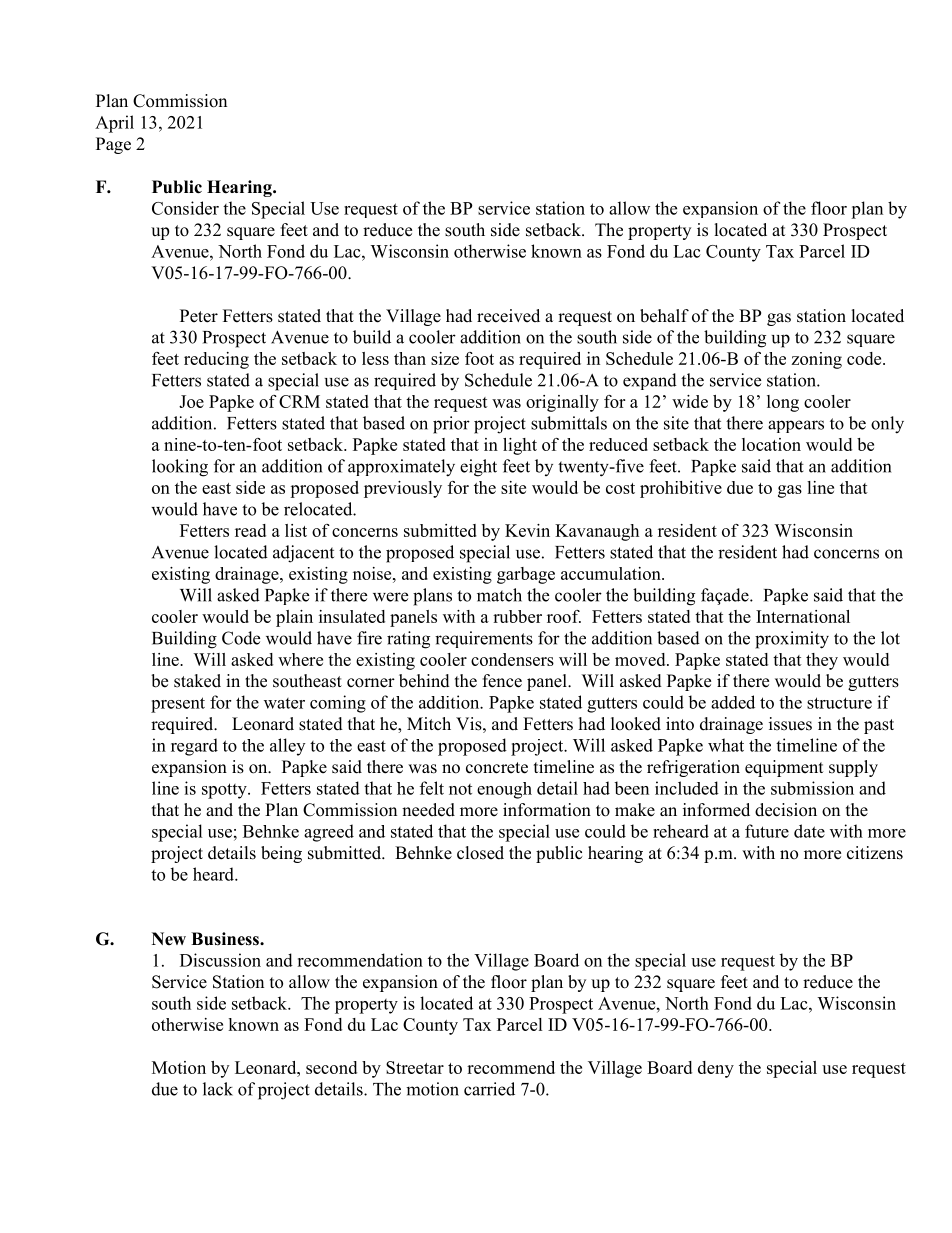 This screenshot has height=1233, width=952. I want to click on International, so click(803, 616).
